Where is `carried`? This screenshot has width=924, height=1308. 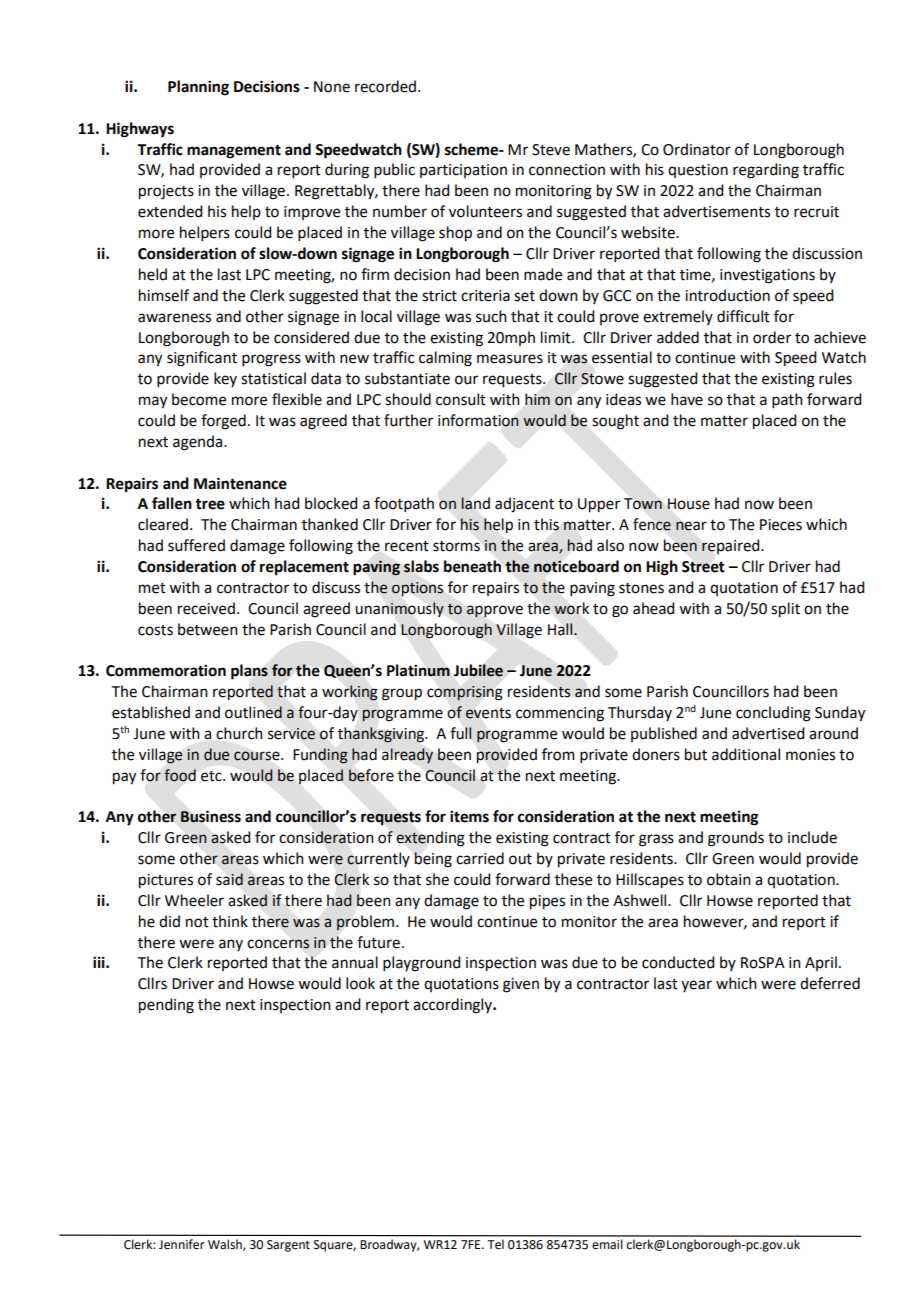
carried is located at coordinates (480, 858).
